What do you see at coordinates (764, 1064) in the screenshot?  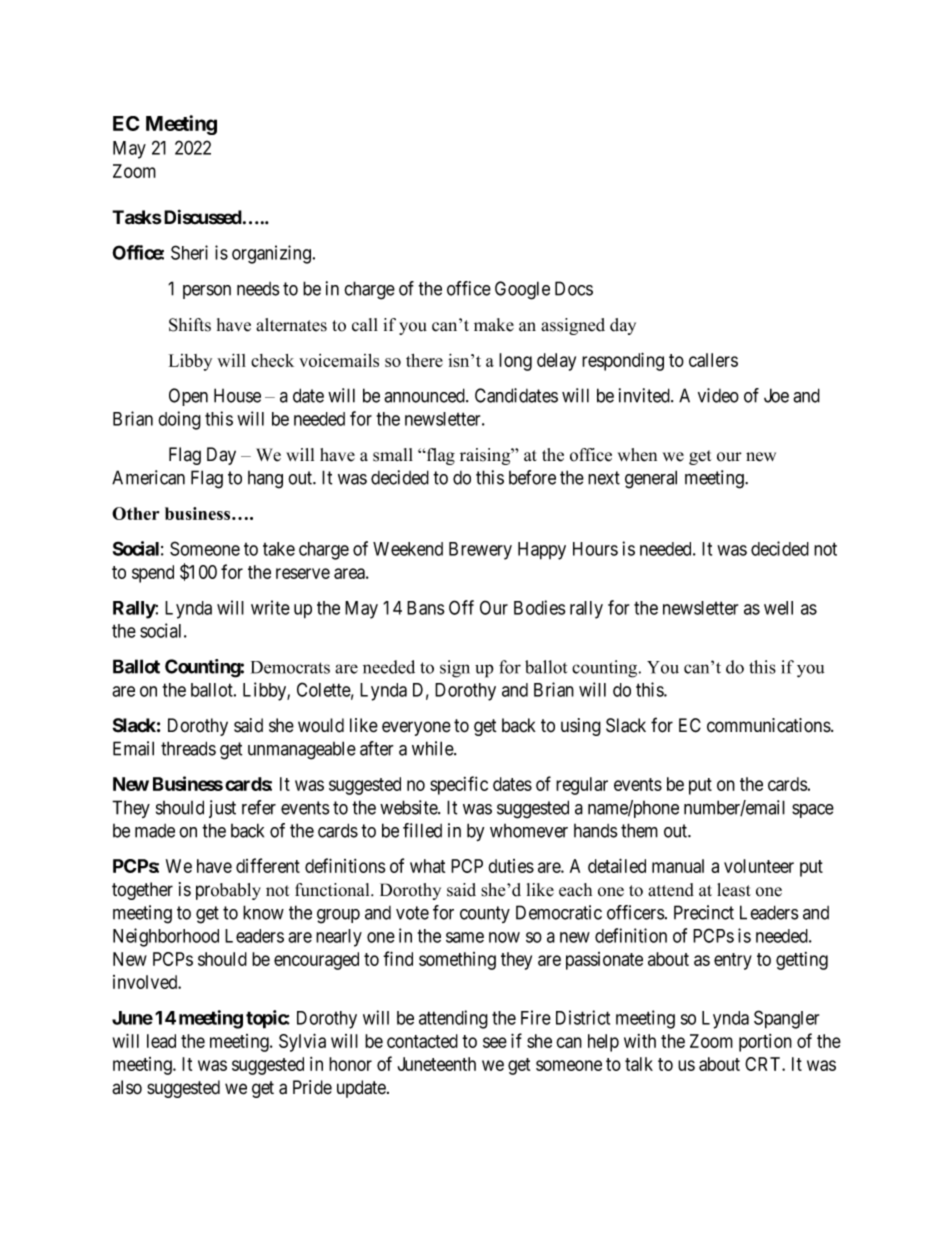 I see `CRT` at bounding box center [764, 1064].
